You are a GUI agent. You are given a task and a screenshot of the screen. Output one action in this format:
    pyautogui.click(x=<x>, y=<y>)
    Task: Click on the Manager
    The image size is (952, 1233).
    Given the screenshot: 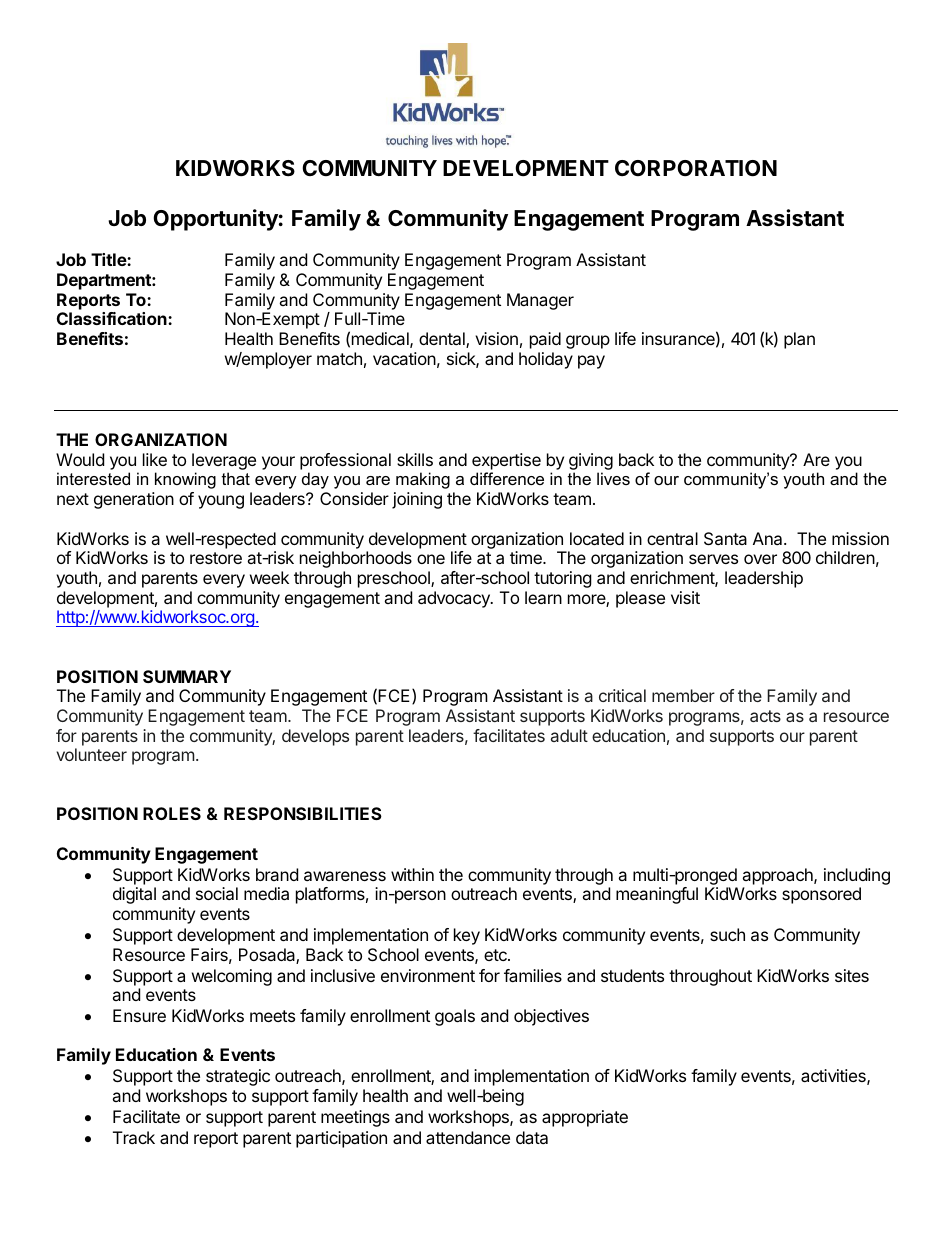 What is the action you would take?
    pyautogui.click(x=540, y=301)
